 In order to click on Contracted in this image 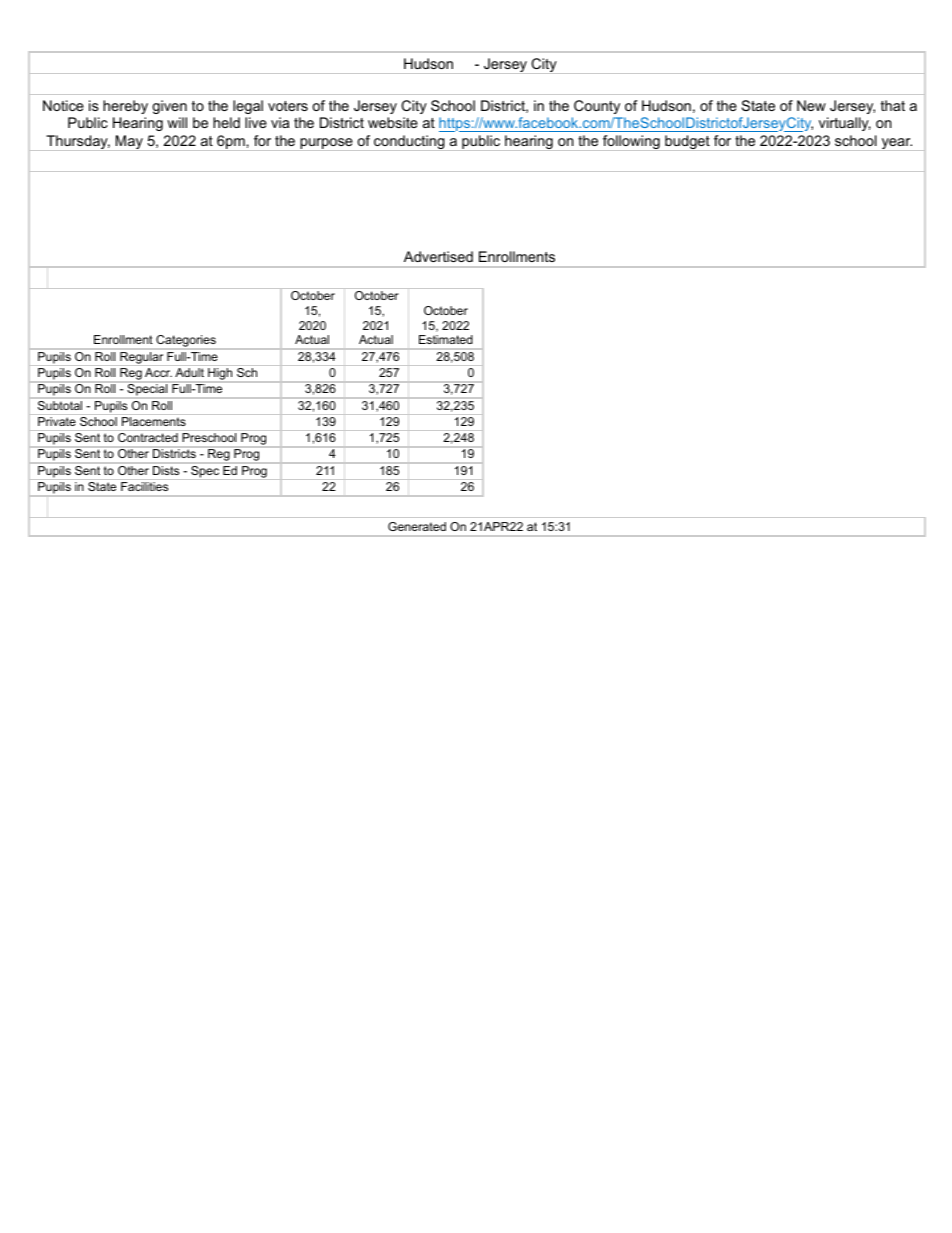, I will do `click(148, 437)`.
